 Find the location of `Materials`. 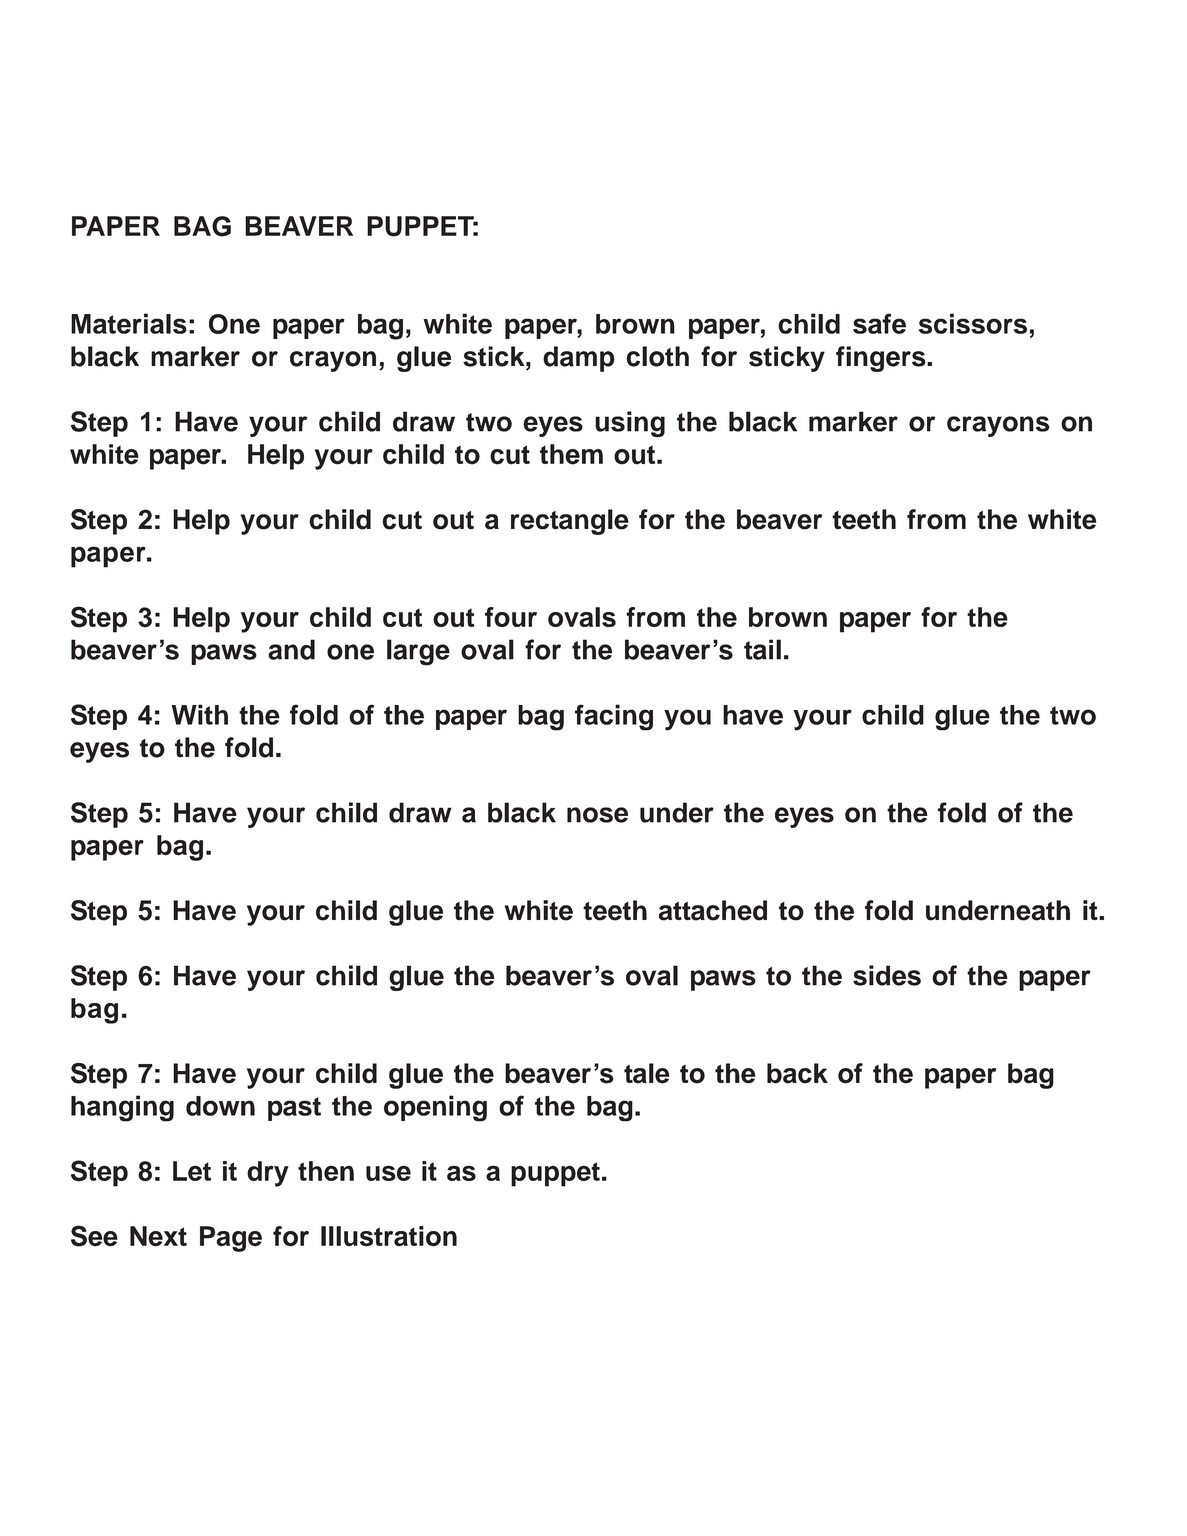

Materials is located at coordinates (129, 323).
